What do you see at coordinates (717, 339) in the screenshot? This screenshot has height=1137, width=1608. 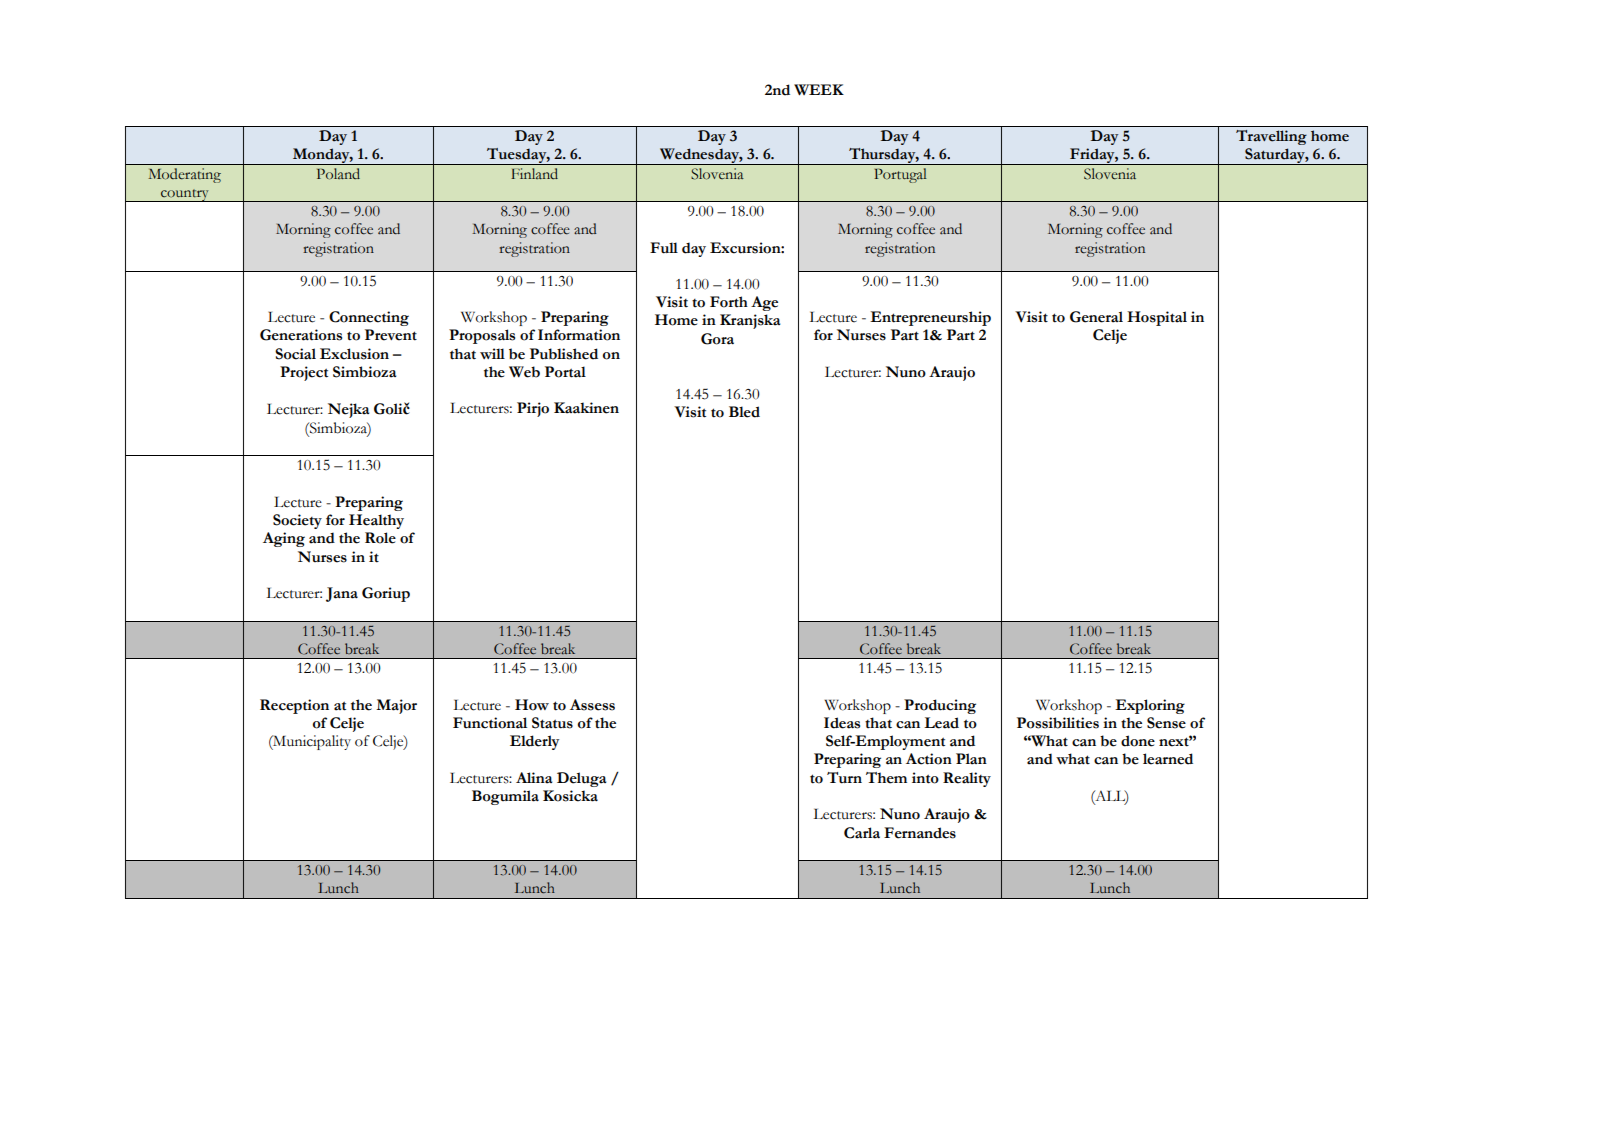 I see `Gora` at bounding box center [717, 339].
